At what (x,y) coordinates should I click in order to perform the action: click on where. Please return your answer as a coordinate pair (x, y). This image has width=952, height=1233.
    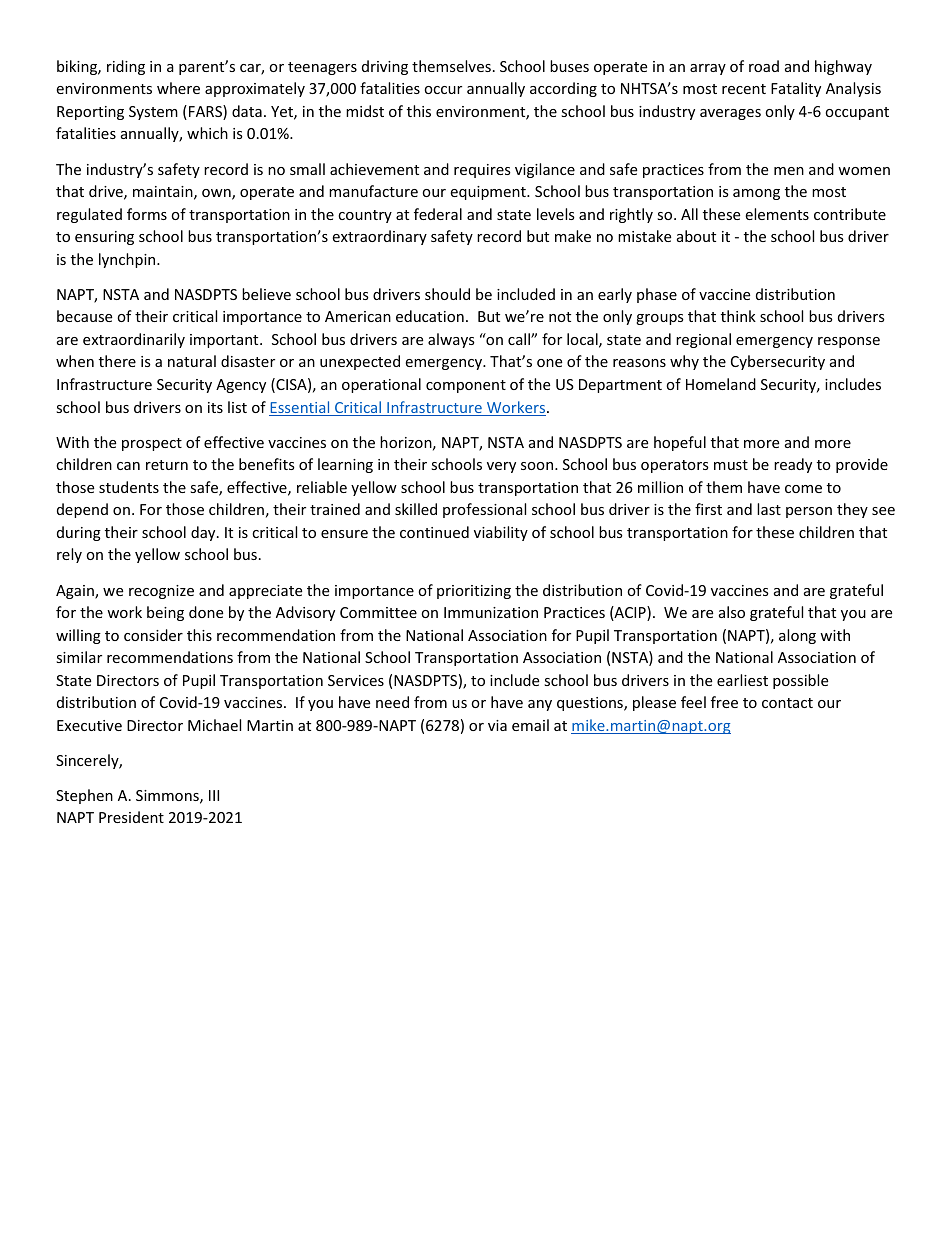
    Looking at the image, I should click on (178, 88).
